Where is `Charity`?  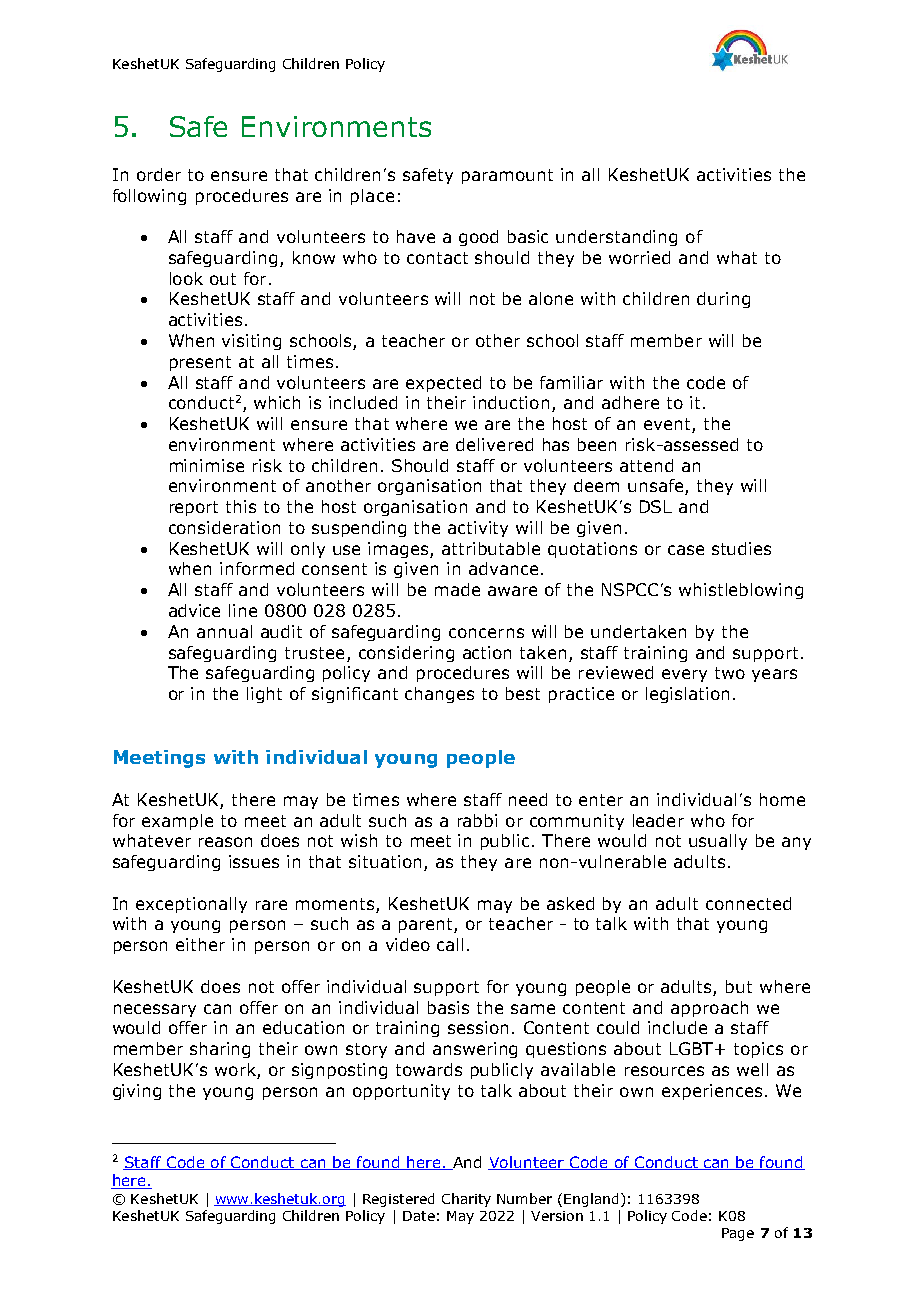
Charity is located at coordinates (466, 1200).
